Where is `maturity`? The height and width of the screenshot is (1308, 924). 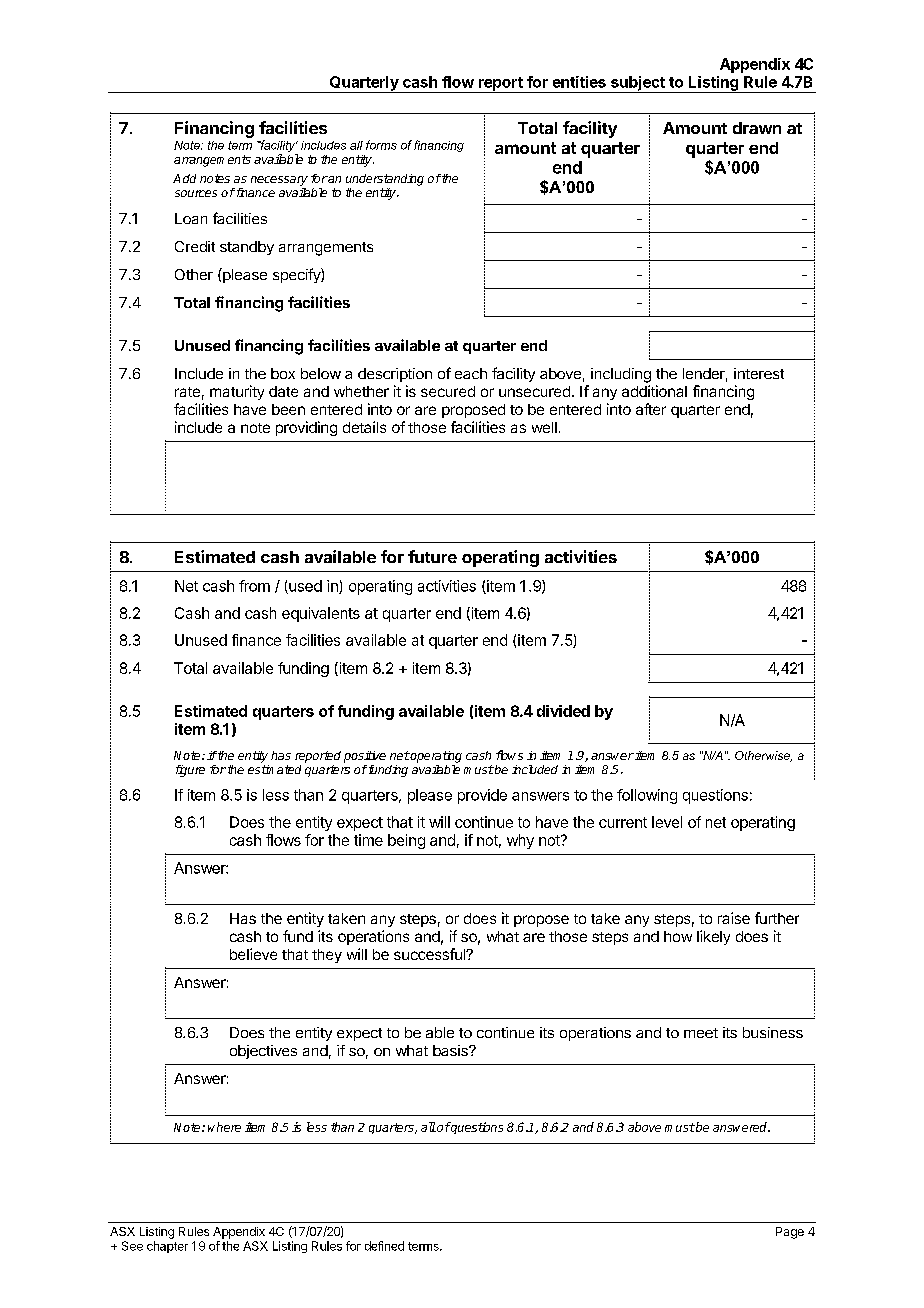 maturity is located at coordinates (237, 392).
